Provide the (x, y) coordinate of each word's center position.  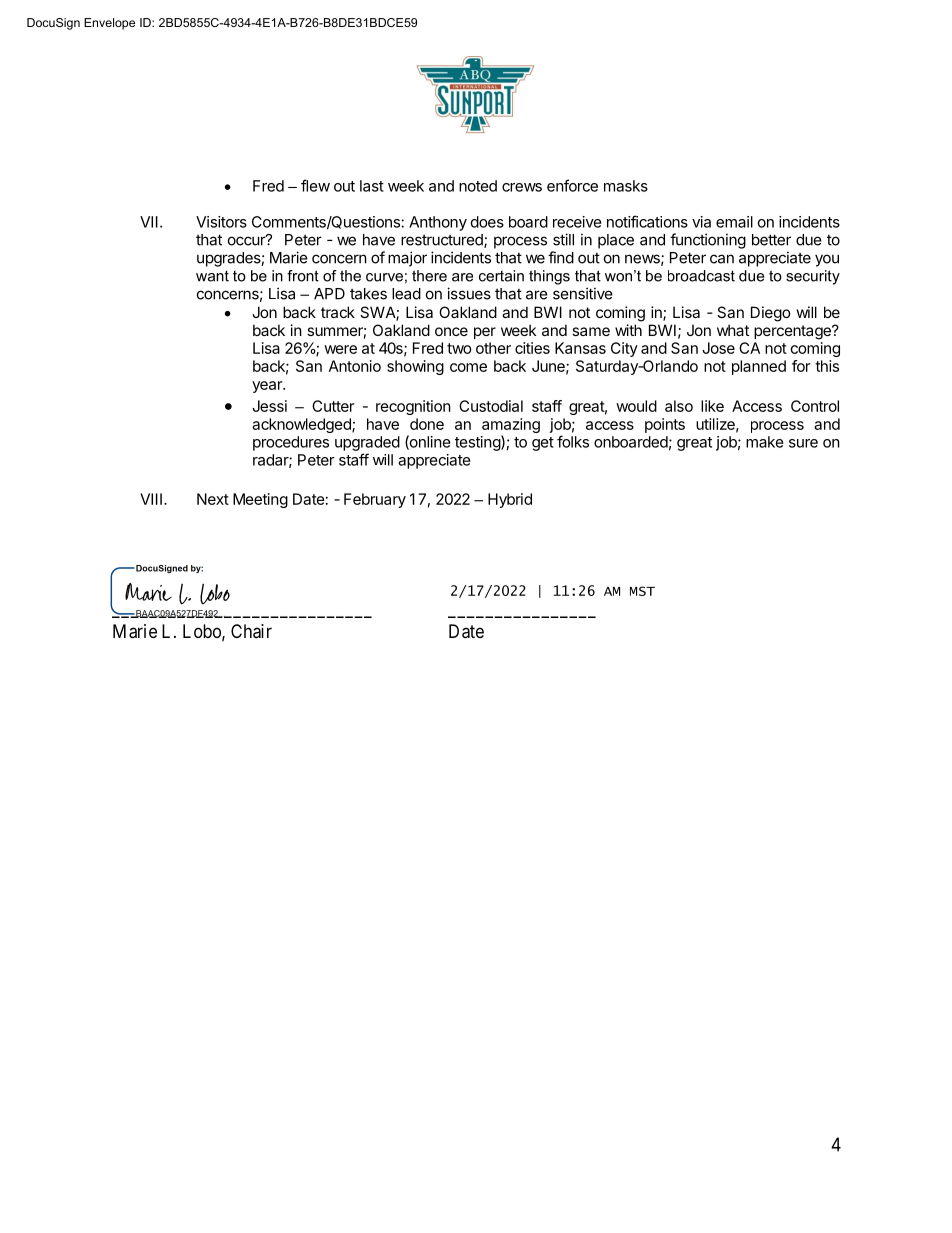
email (734, 222)
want (212, 276)
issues (469, 293)
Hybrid (510, 500)
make (765, 442)
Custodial (491, 406)
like (712, 406)
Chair (251, 631)
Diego (771, 314)
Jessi (269, 406)
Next (213, 499)
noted (478, 186)
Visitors (221, 222)
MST (642, 591)
